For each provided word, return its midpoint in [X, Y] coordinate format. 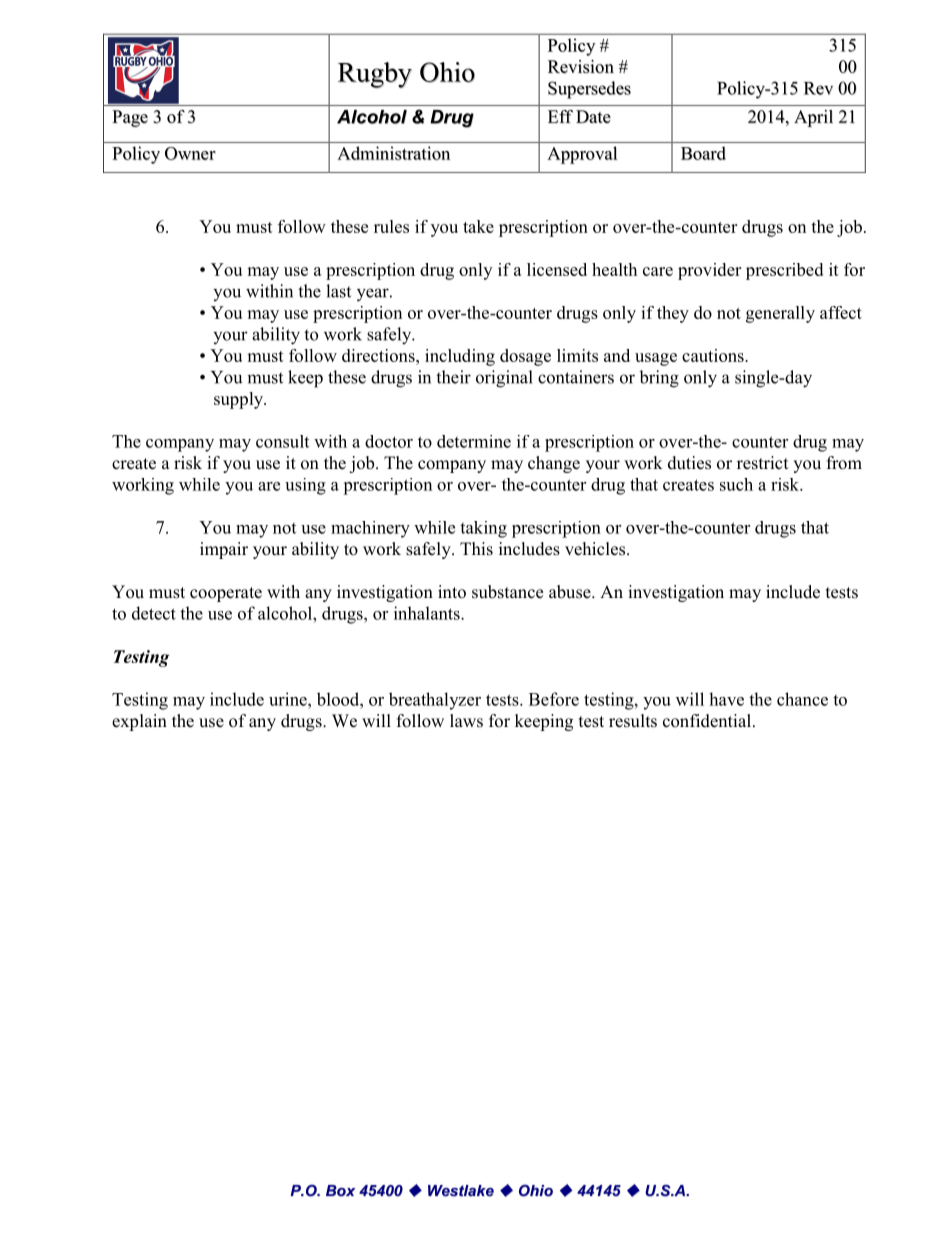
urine [289, 699]
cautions [714, 355]
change [554, 464]
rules [391, 226]
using [305, 486]
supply [240, 400]
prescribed [784, 271]
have [726, 699]
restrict [762, 463]
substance [507, 592]
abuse [571, 592]
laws [466, 721]
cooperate [226, 594]
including [460, 357]
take [478, 226]
